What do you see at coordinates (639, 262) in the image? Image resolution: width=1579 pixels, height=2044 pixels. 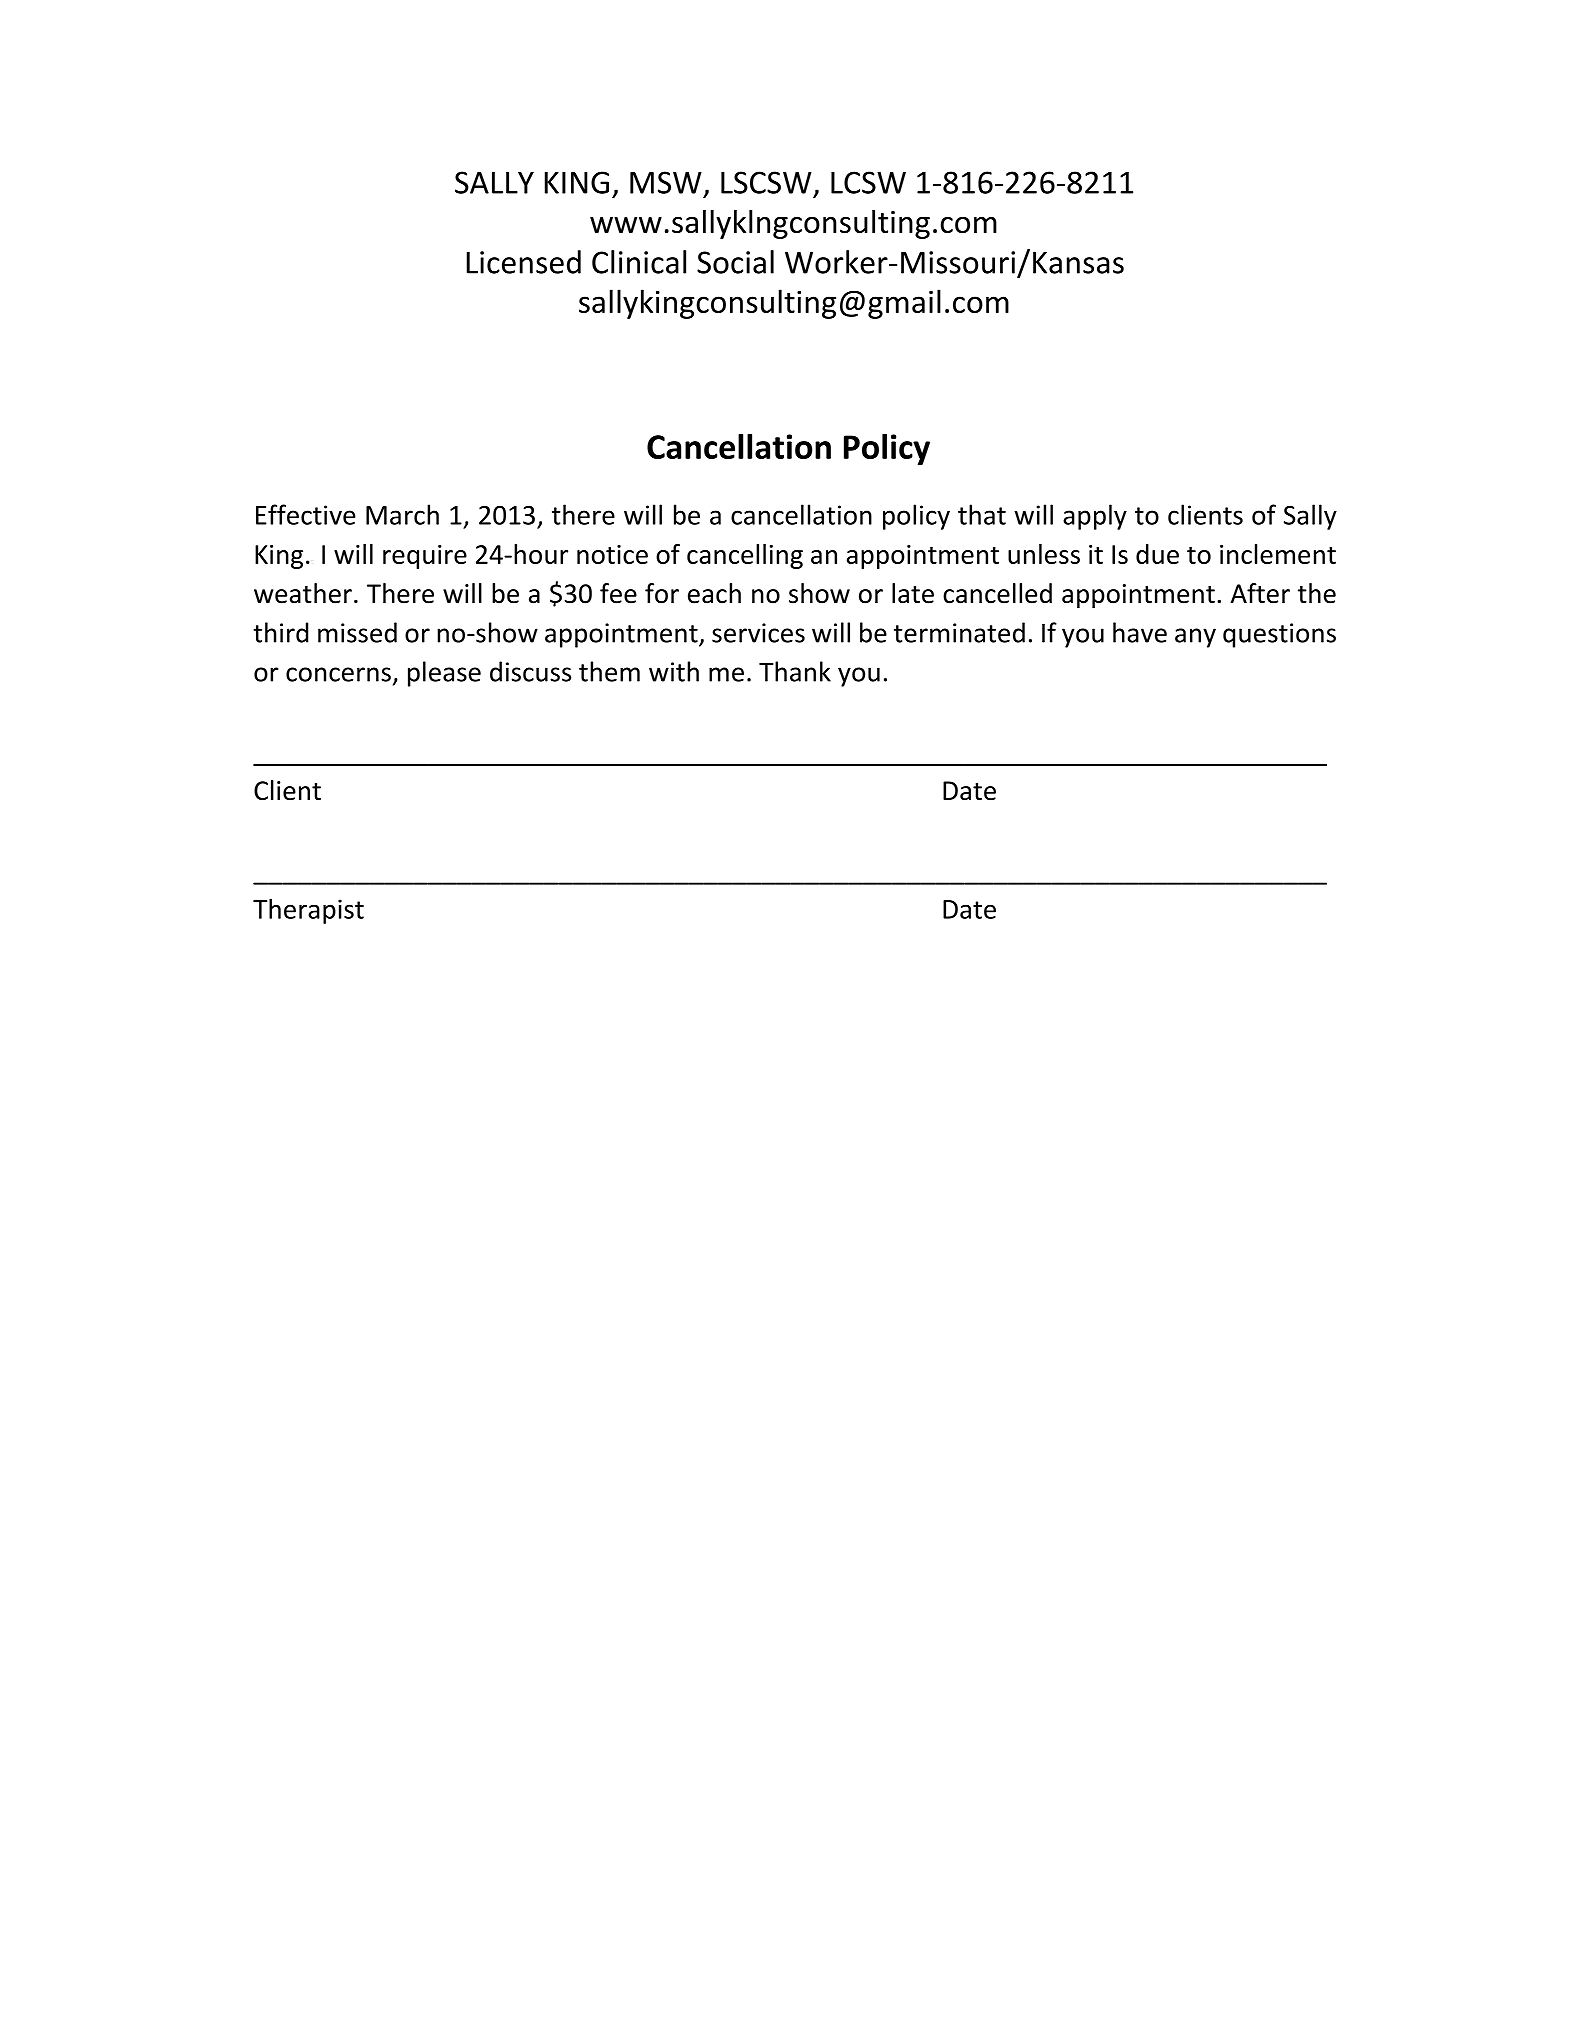 I see `Clinical` at bounding box center [639, 262].
